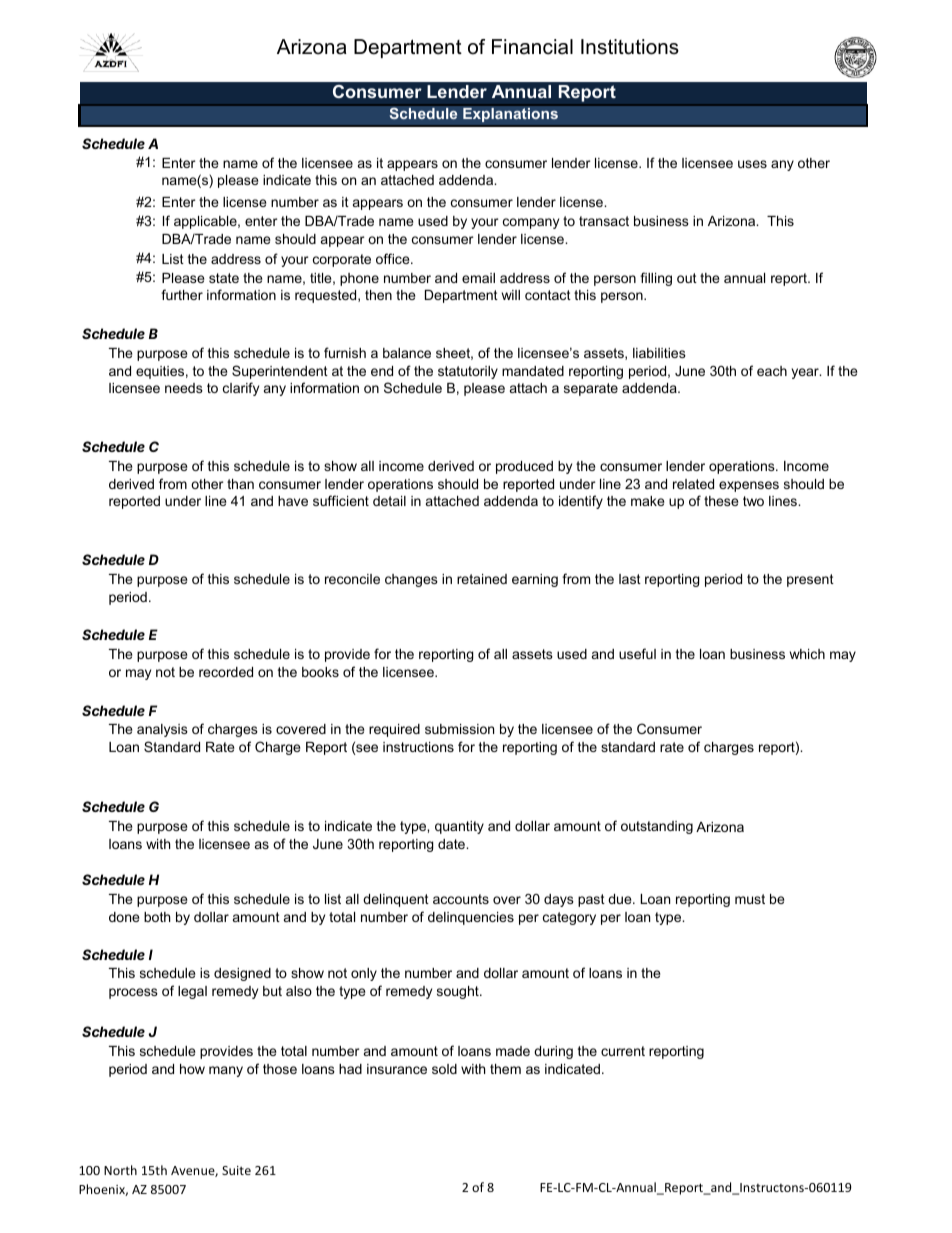  What do you see at coordinates (226, 672) in the page?
I see `recorded` at bounding box center [226, 672].
